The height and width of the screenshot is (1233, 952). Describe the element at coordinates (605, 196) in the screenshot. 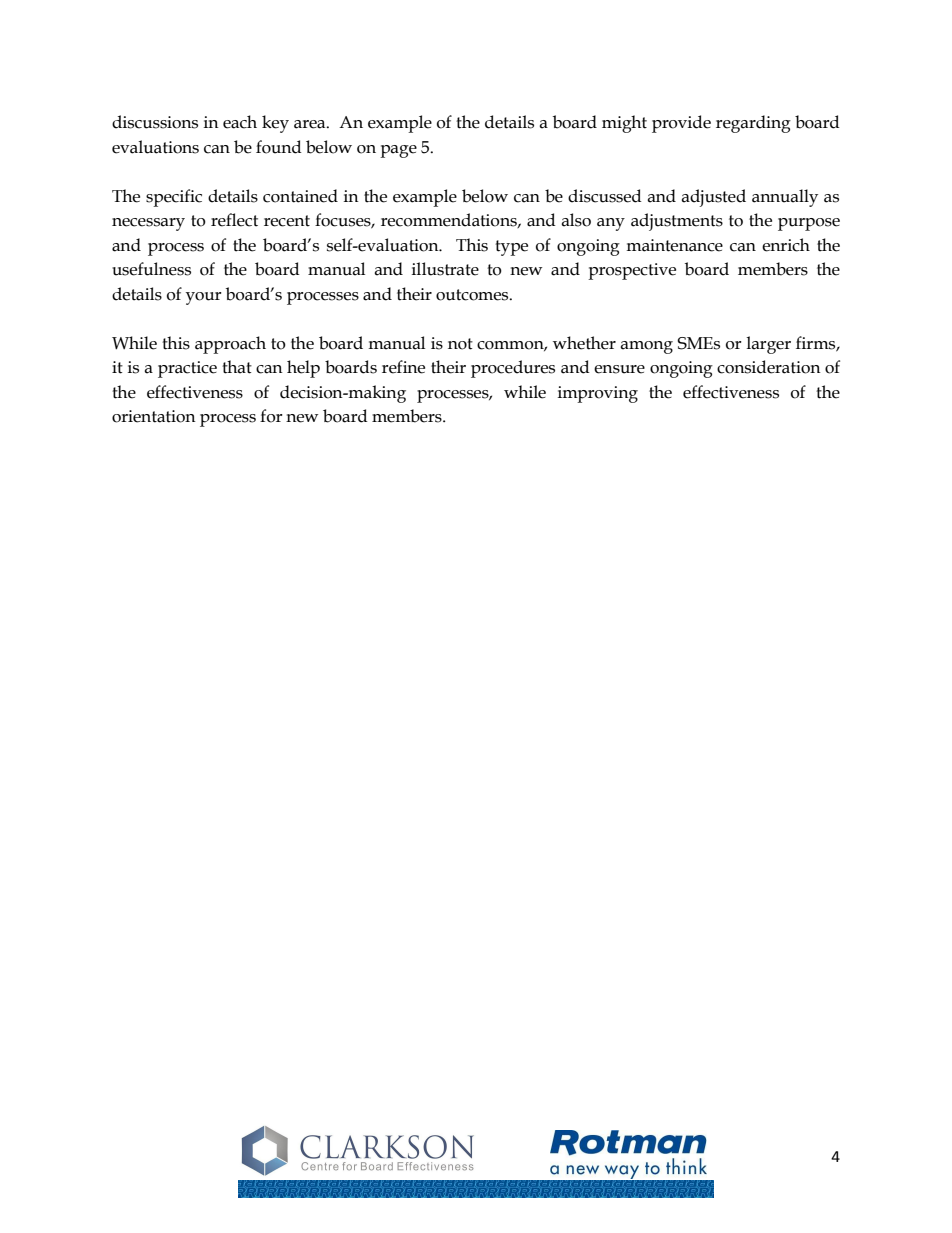

I see `discussed` at that location.
